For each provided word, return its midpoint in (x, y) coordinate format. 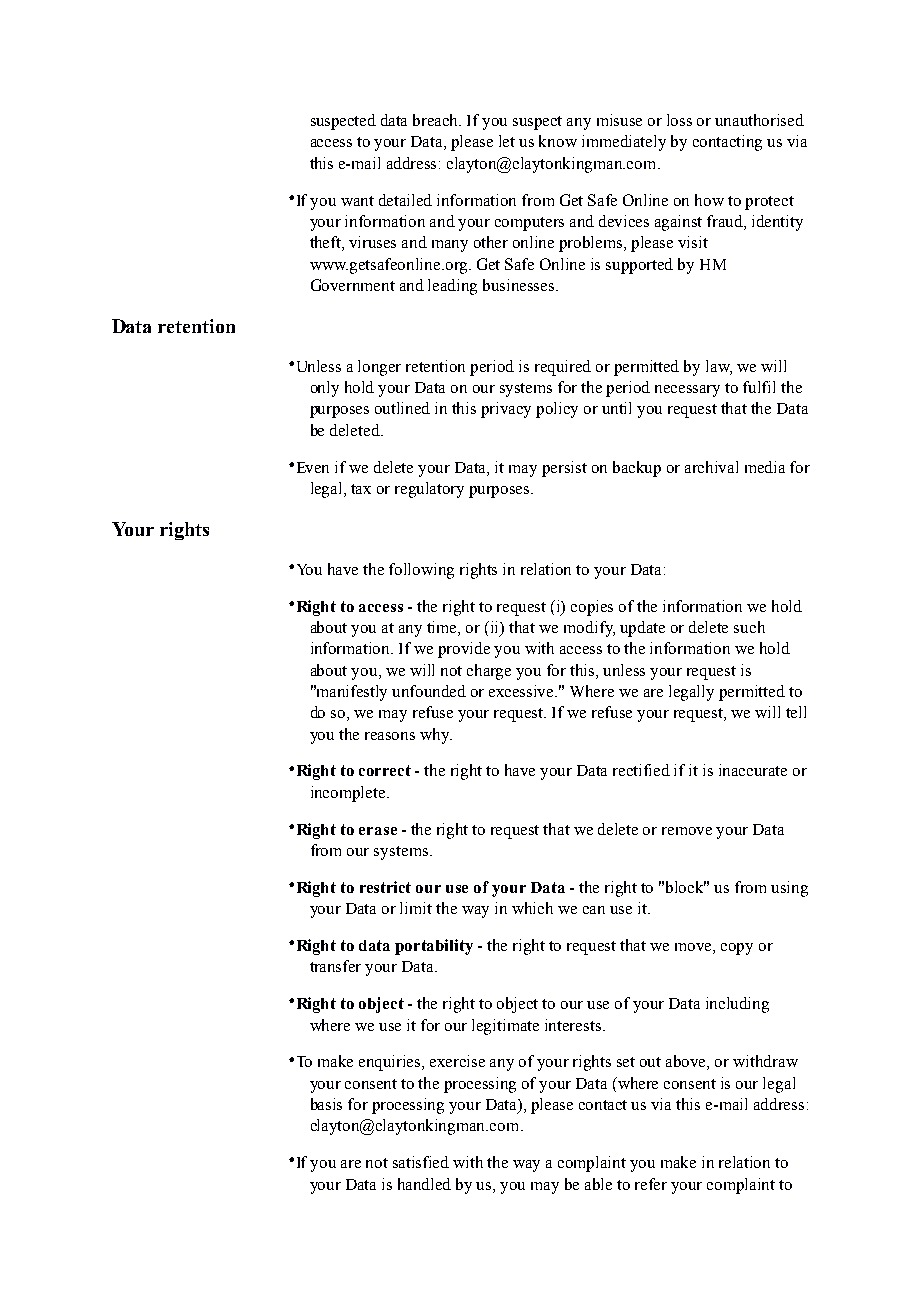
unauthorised (759, 120)
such (749, 627)
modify (589, 629)
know (558, 141)
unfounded (429, 691)
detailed (405, 200)
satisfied (421, 1162)
